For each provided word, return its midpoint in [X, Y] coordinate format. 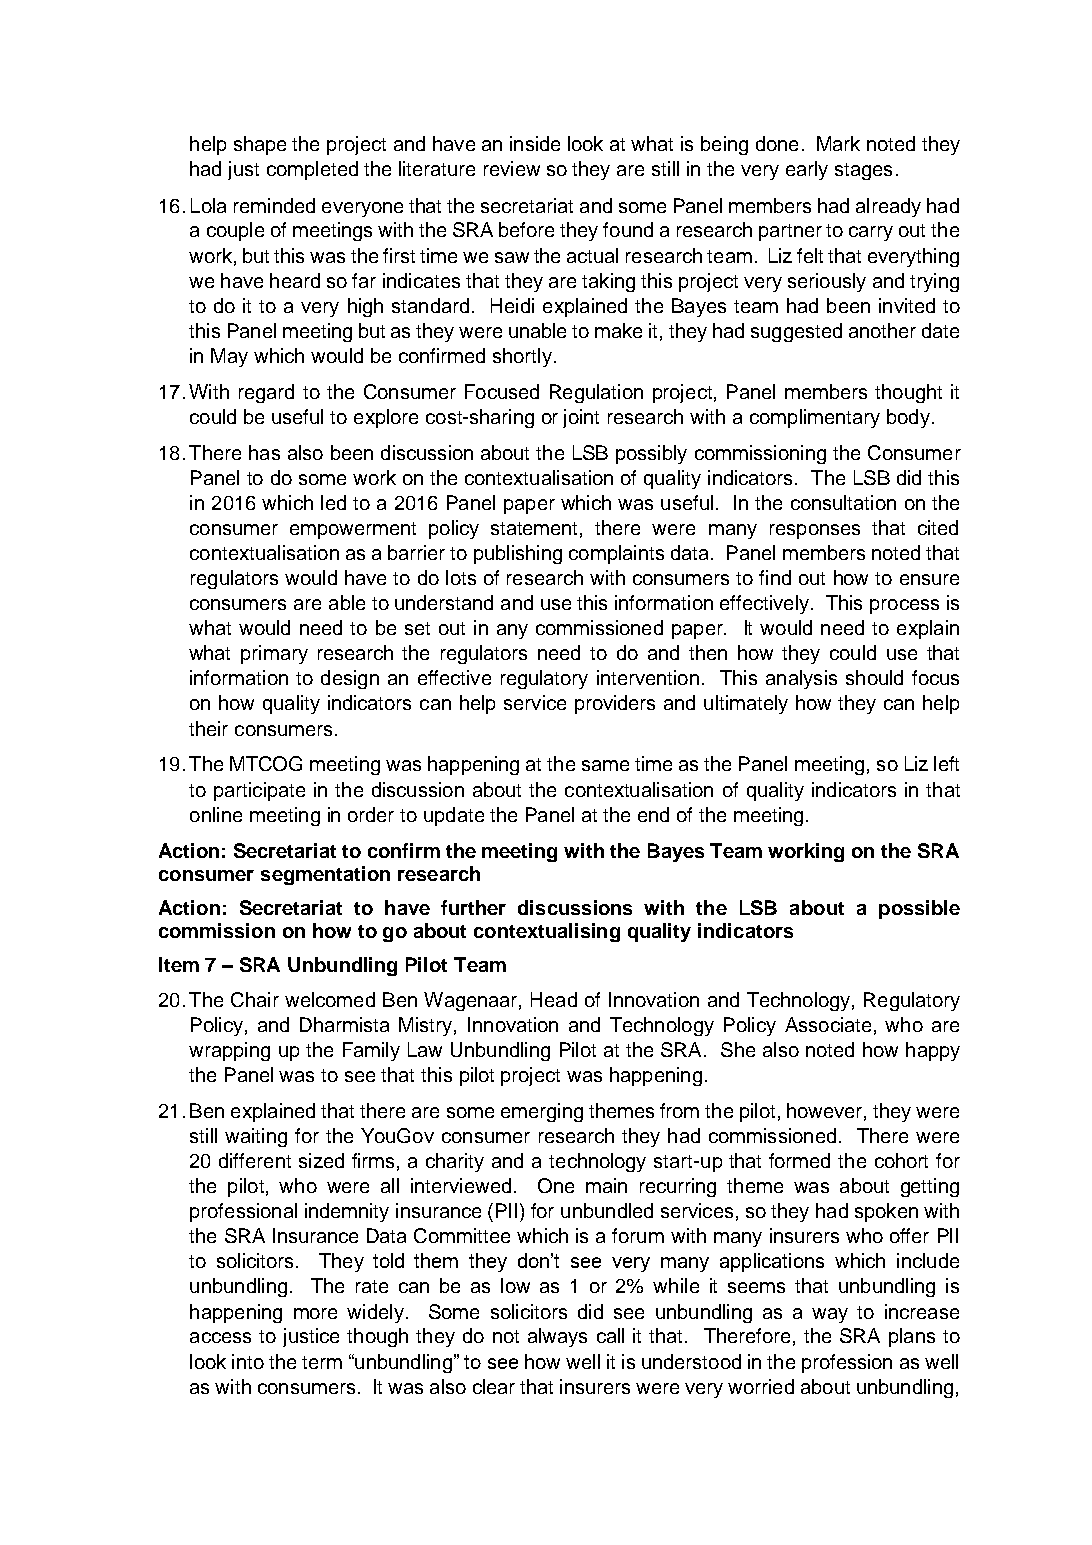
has [264, 452]
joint [581, 418]
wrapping [229, 1051]
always [557, 1337]
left [946, 763]
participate [259, 791]
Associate [828, 1024]
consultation [843, 502]
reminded [274, 205]
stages [863, 171]
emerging [542, 1112]
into [248, 1361]
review [512, 168]
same [605, 765]
